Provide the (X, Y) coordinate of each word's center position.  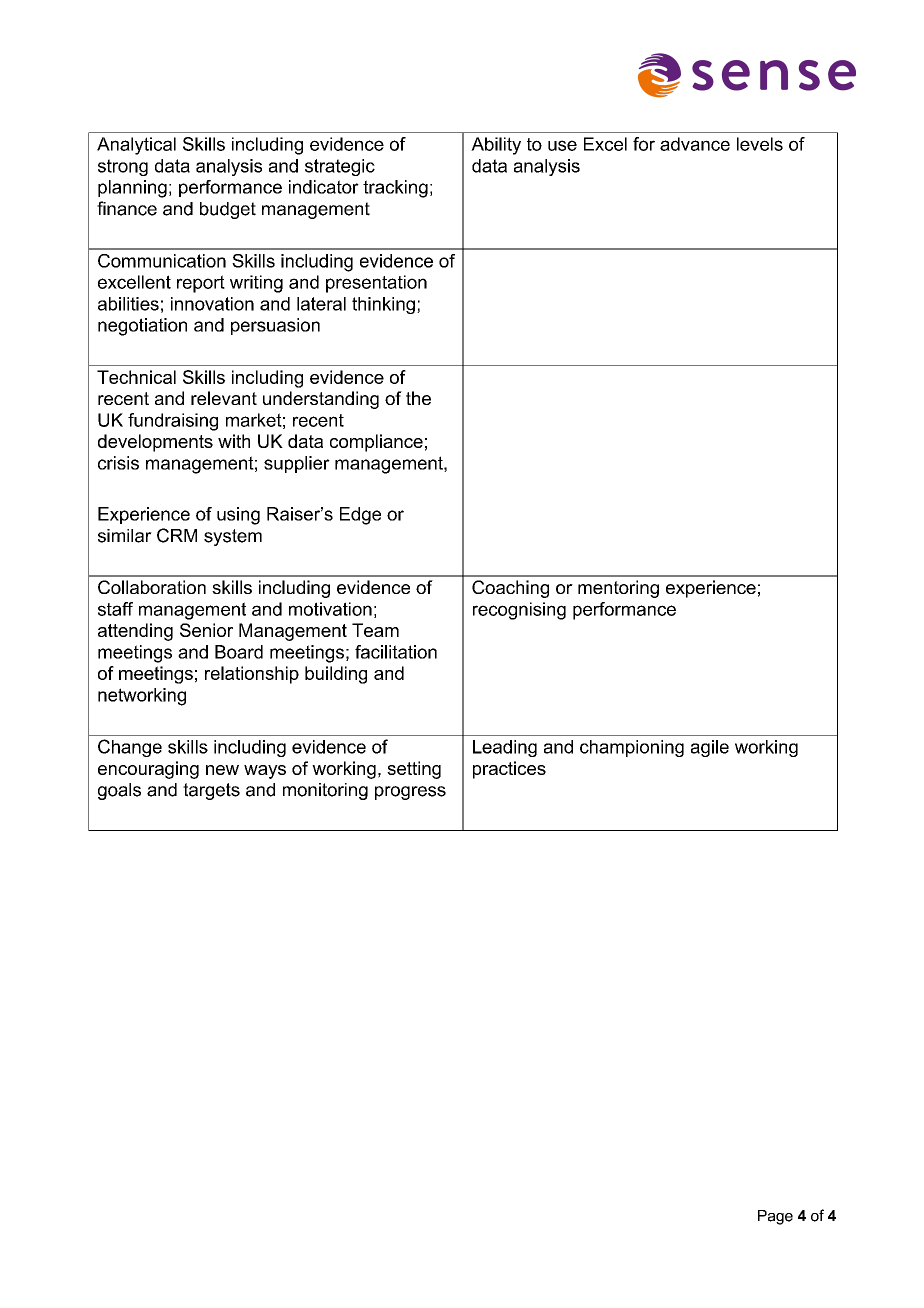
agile (710, 748)
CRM (177, 535)
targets (211, 791)
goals (119, 791)
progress (410, 793)
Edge (360, 516)
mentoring (618, 589)
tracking (395, 189)
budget (228, 210)
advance (695, 144)
